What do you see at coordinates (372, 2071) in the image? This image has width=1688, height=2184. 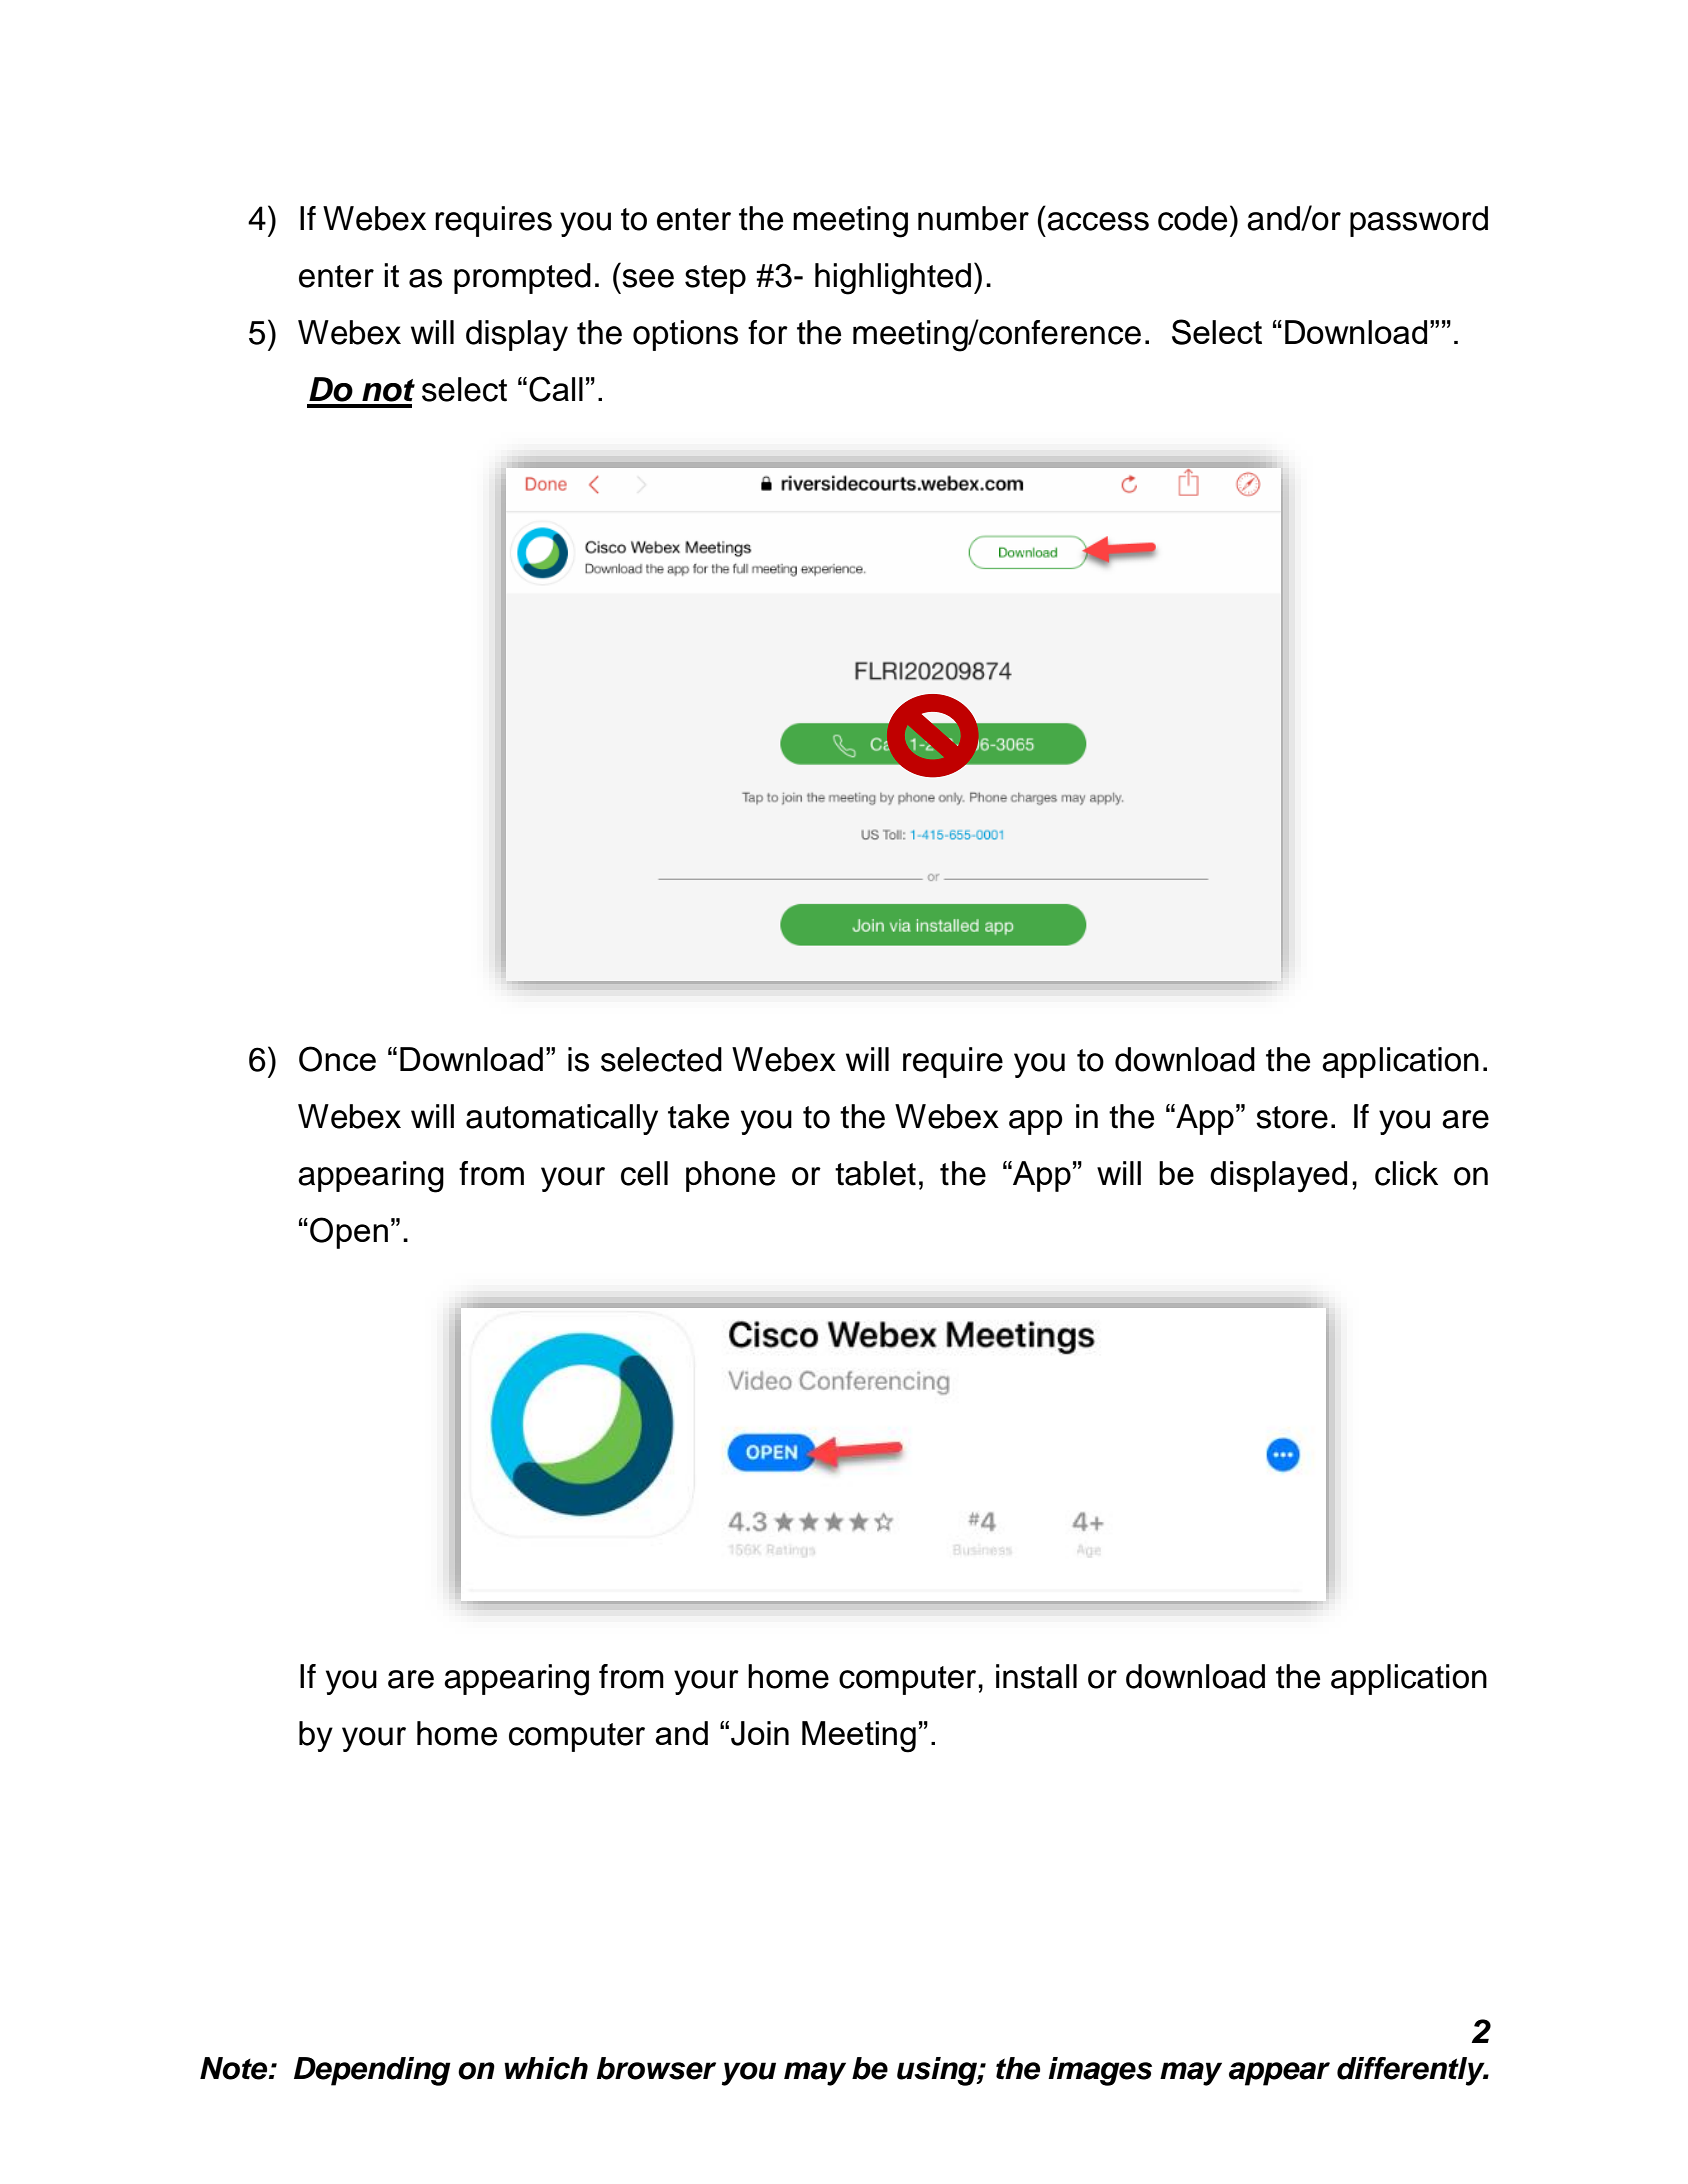 I see `Depending` at bounding box center [372, 2071].
